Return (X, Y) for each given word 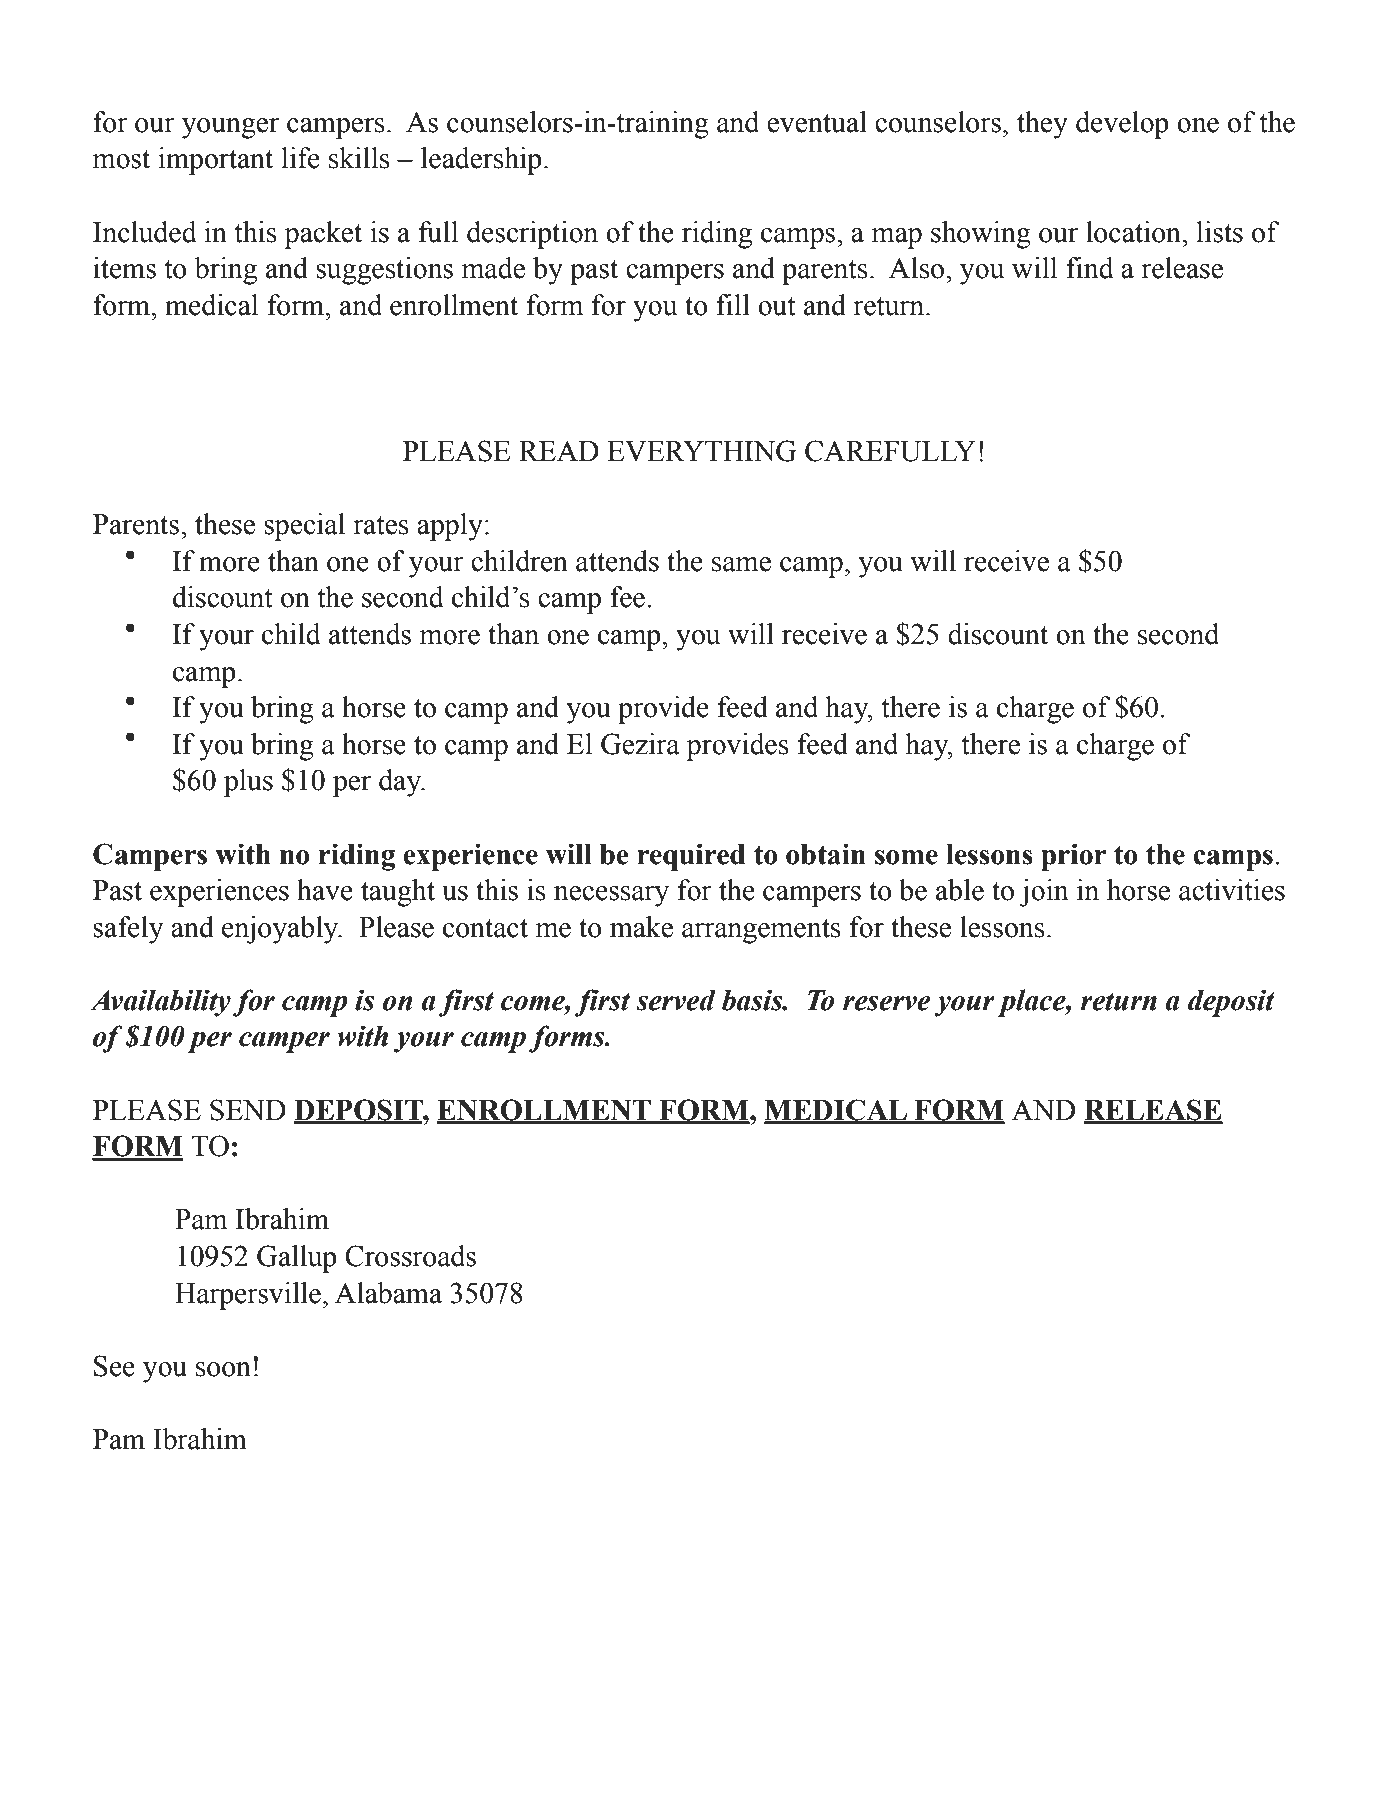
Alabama (388, 1293)
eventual (817, 122)
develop (1122, 125)
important (215, 161)
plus (248, 783)
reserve (886, 1003)
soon (223, 1369)
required (691, 857)
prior (1073, 857)
